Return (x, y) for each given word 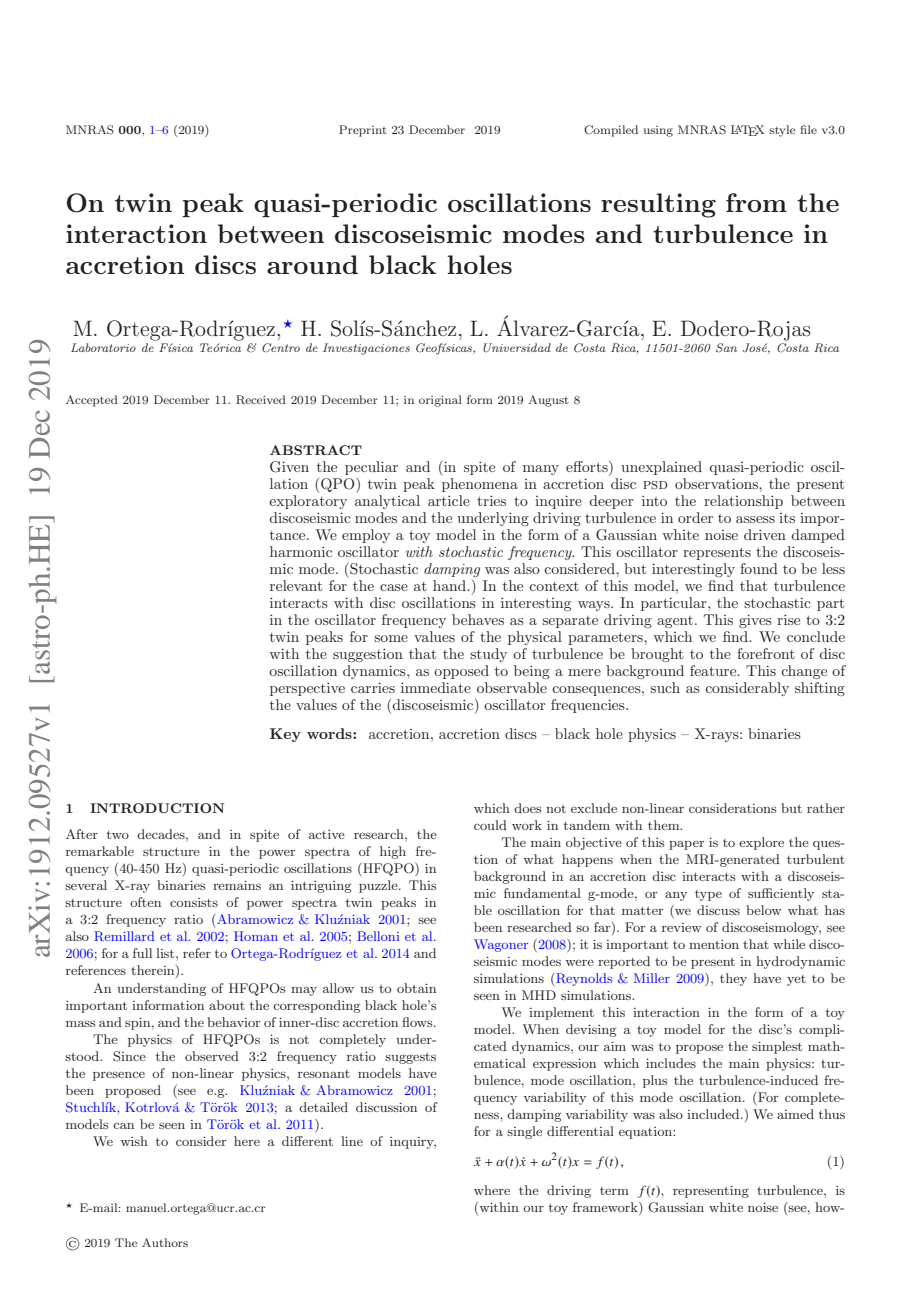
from (756, 202)
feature (714, 670)
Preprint (363, 131)
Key (285, 735)
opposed (461, 672)
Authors (165, 1242)
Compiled (611, 131)
